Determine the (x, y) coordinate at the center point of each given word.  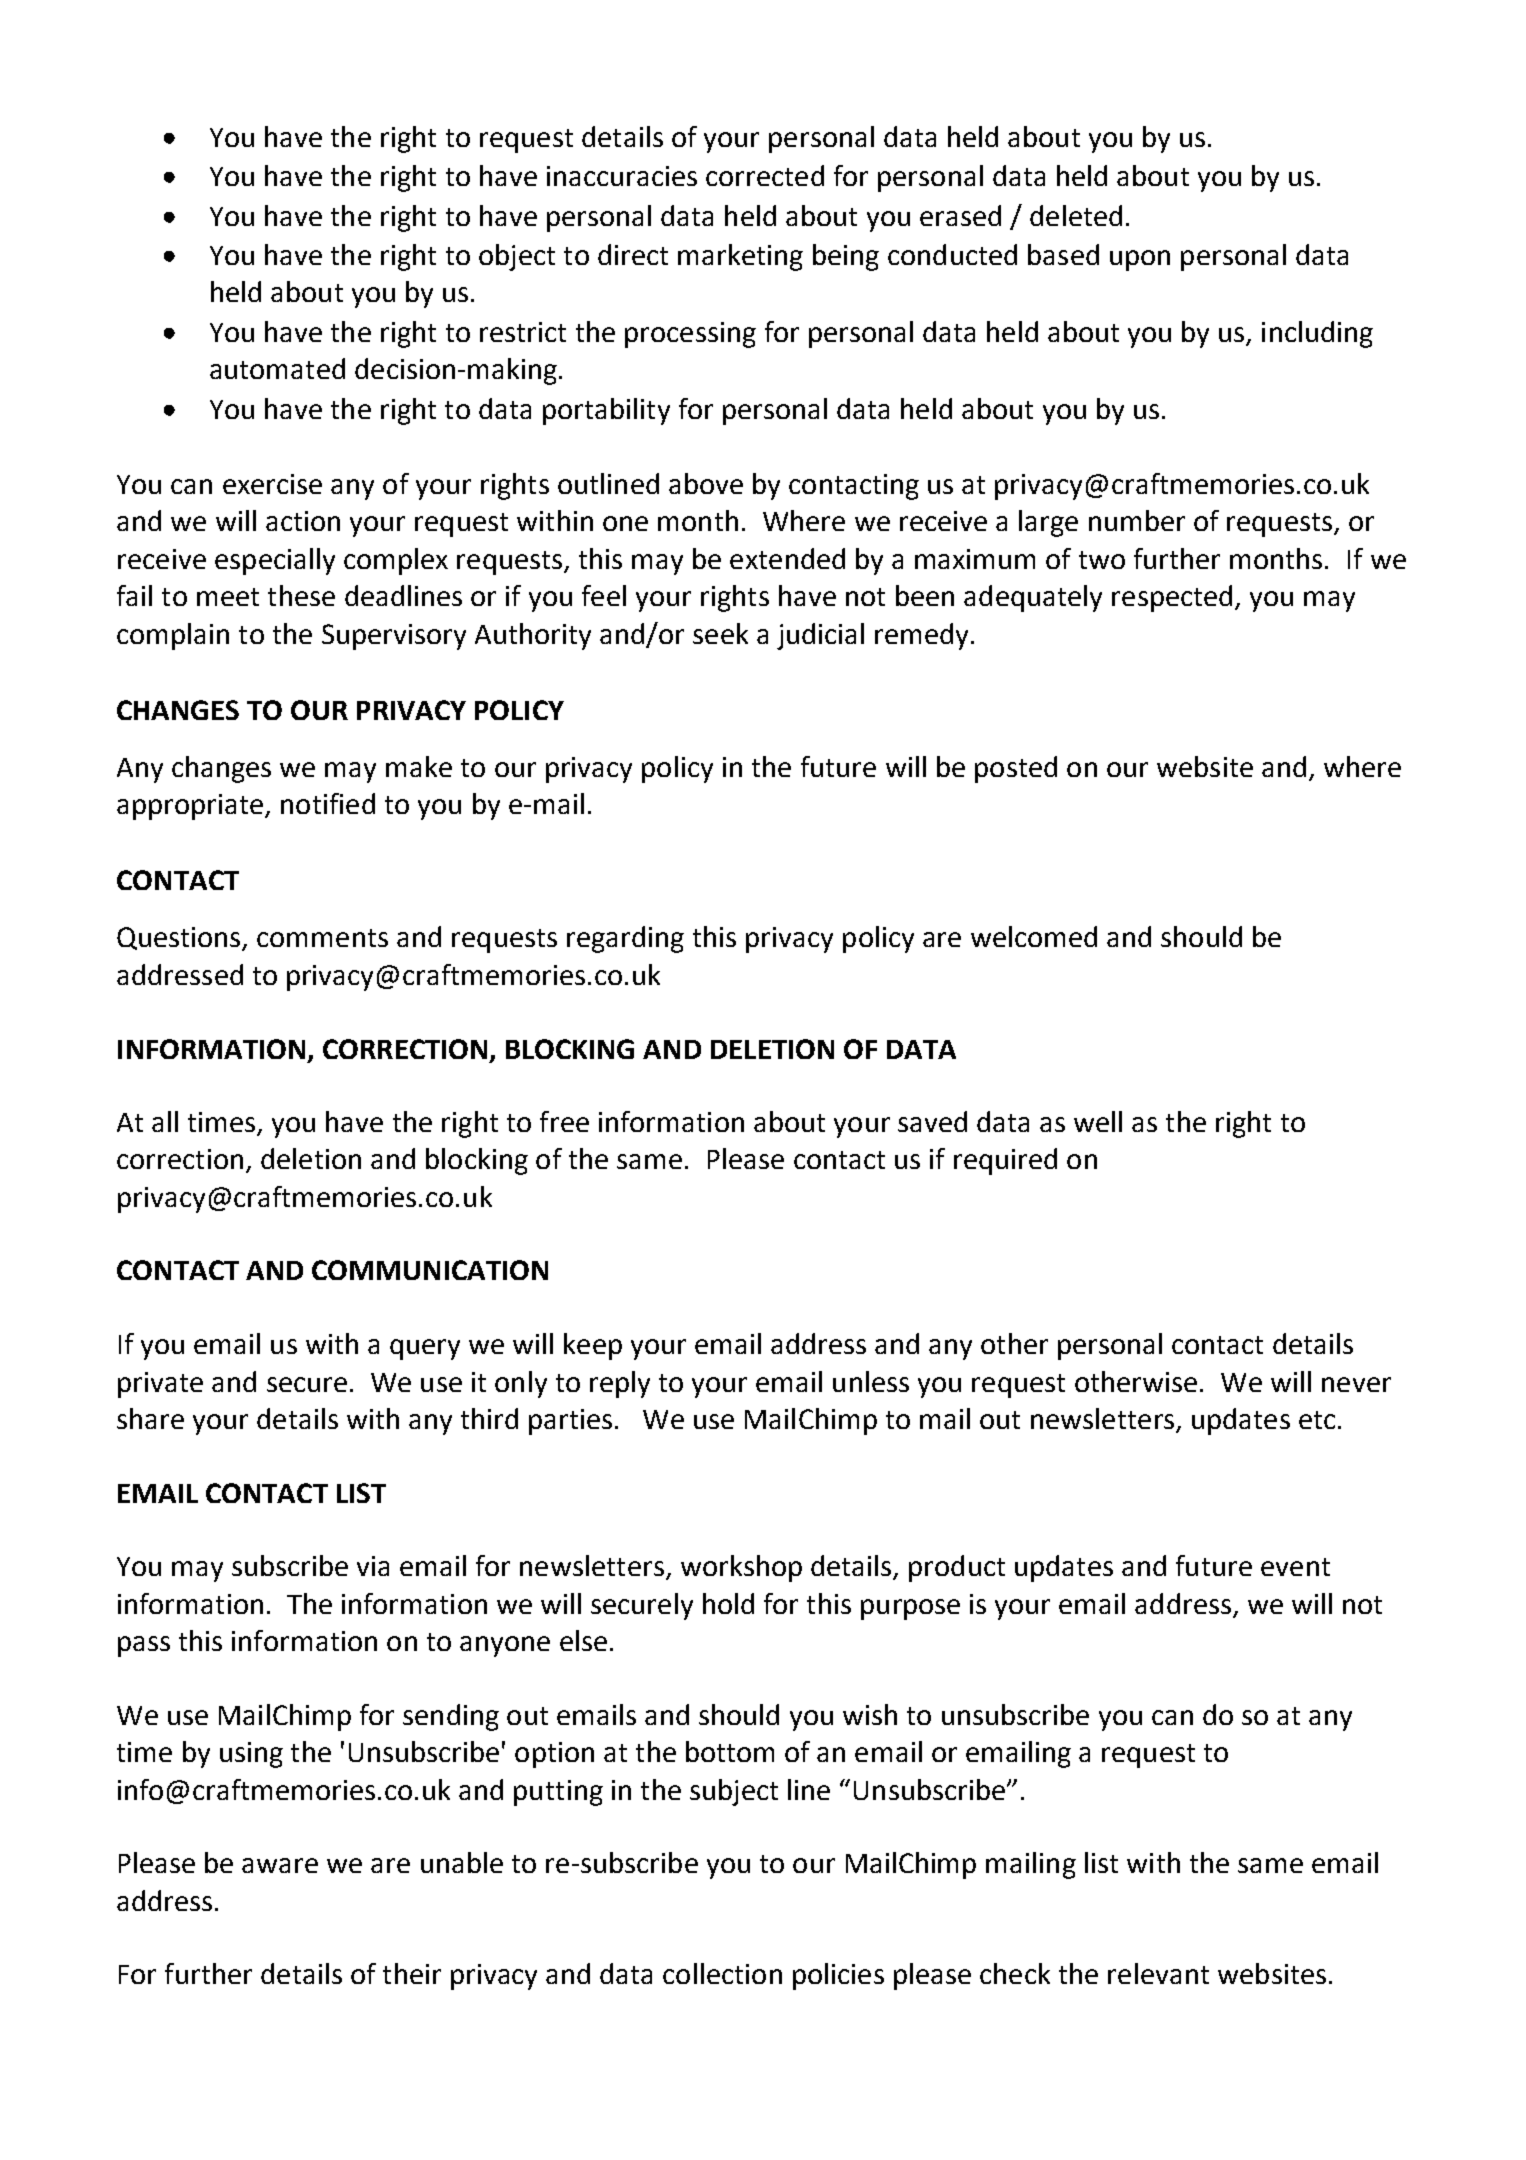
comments (322, 938)
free (564, 1121)
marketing (740, 257)
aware (280, 1865)
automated (277, 368)
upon (1140, 260)
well (1098, 1121)
